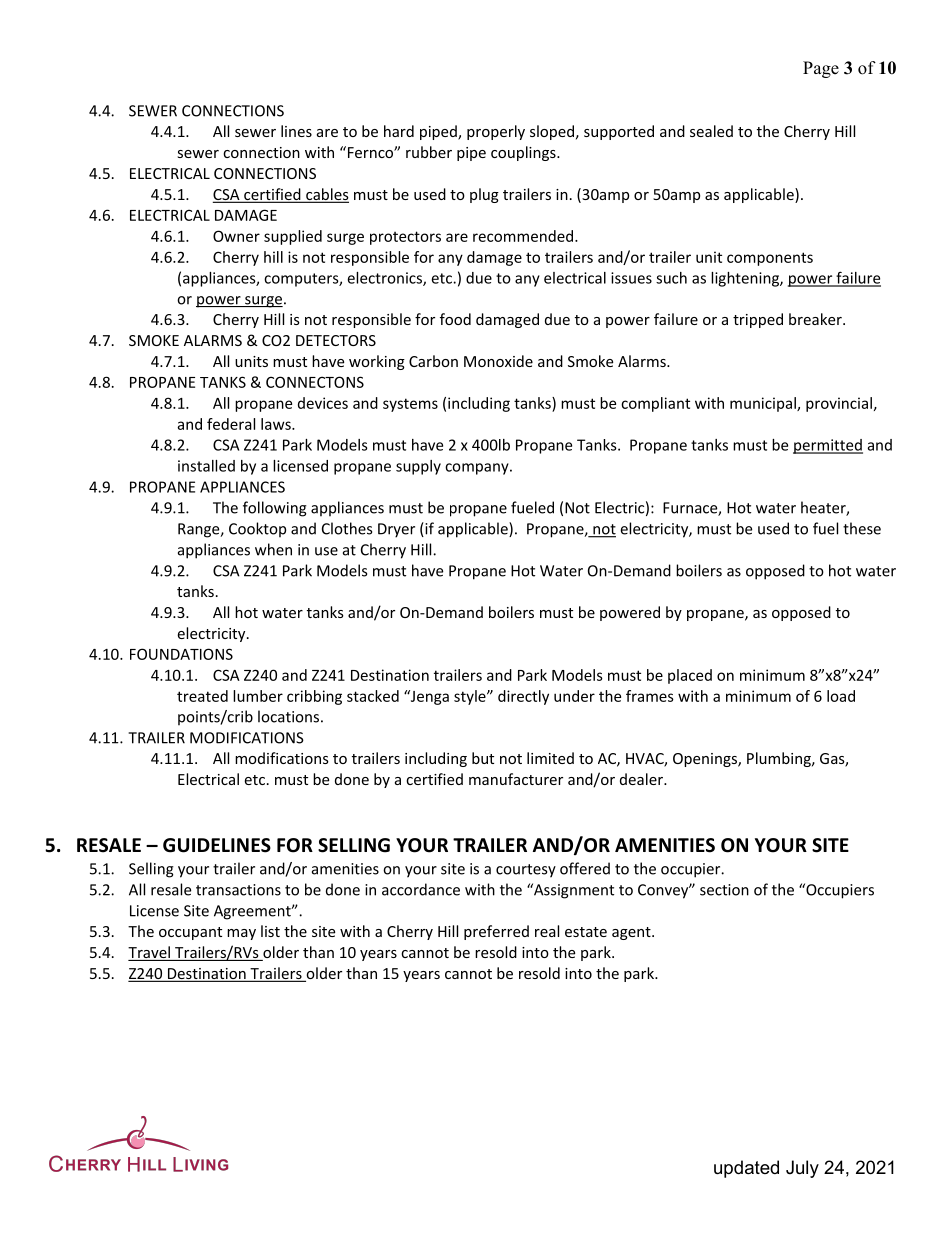  Describe the element at coordinates (150, 953) in the screenshot. I see `Travel` at that location.
